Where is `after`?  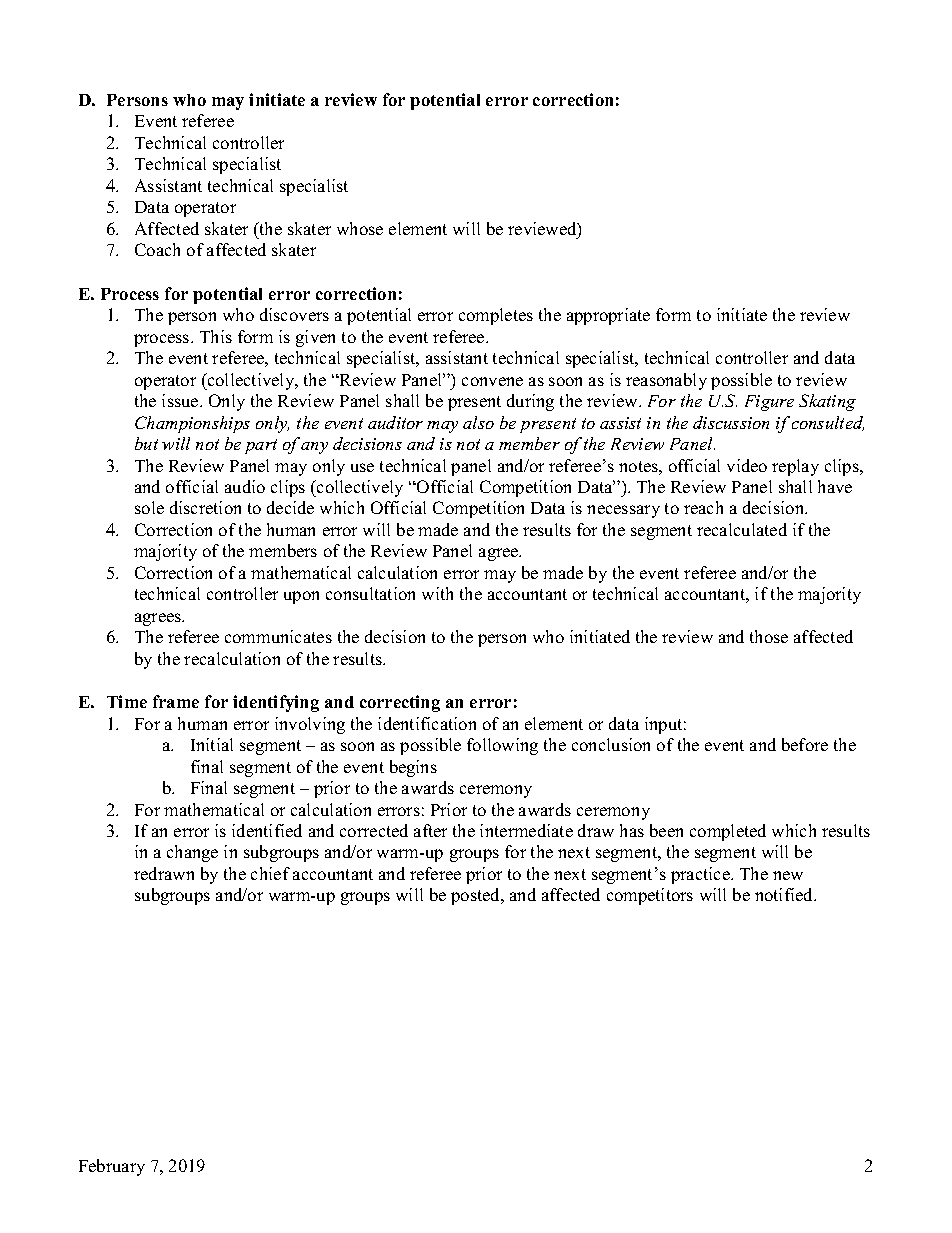
after is located at coordinates (430, 830).
